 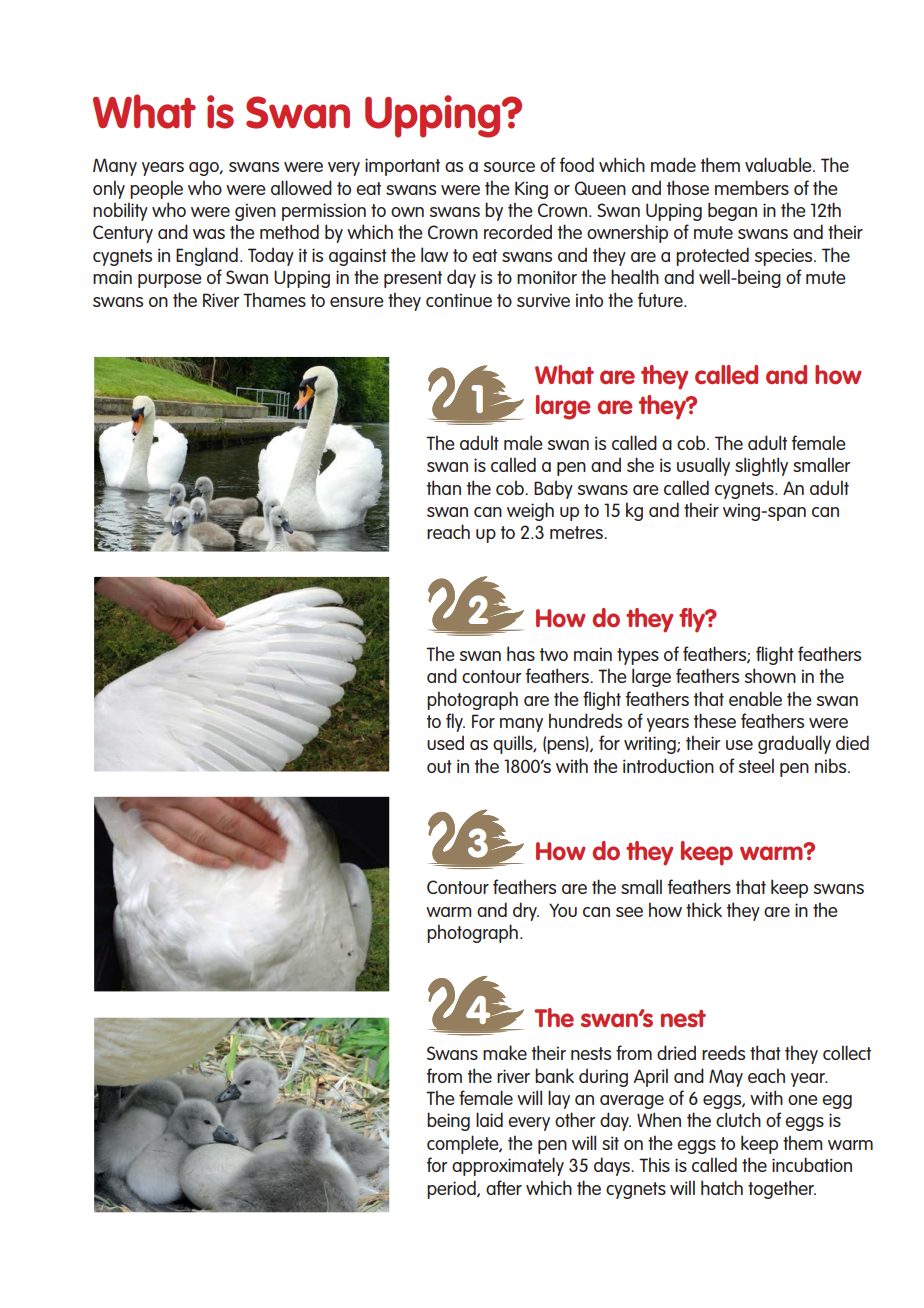 What do you see at coordinates (508, 1166) in the page?
I see `approximately` at bounding box center [508, 1166].
